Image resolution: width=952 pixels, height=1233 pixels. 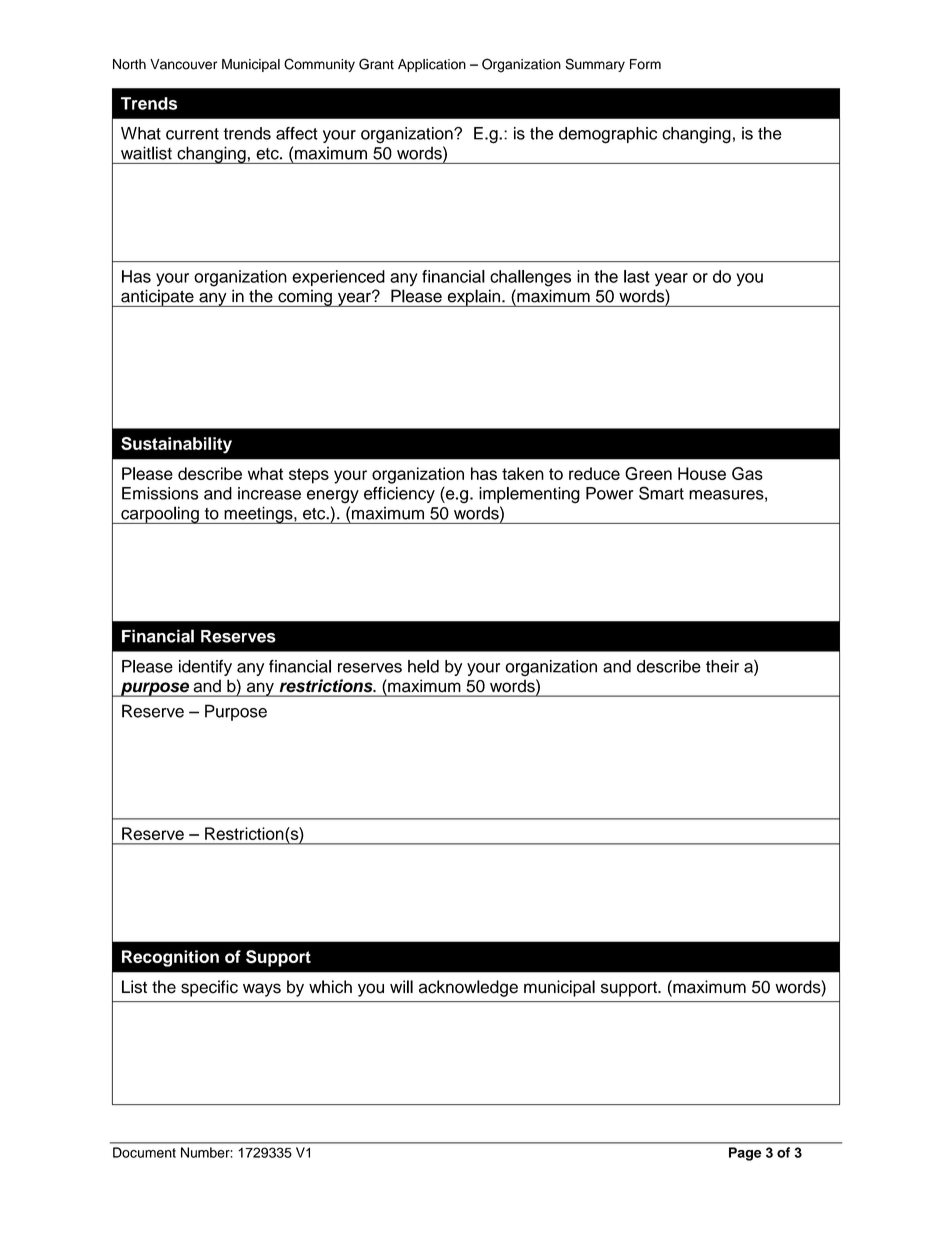 I want to click on Form, so click(x=645, y=64).
